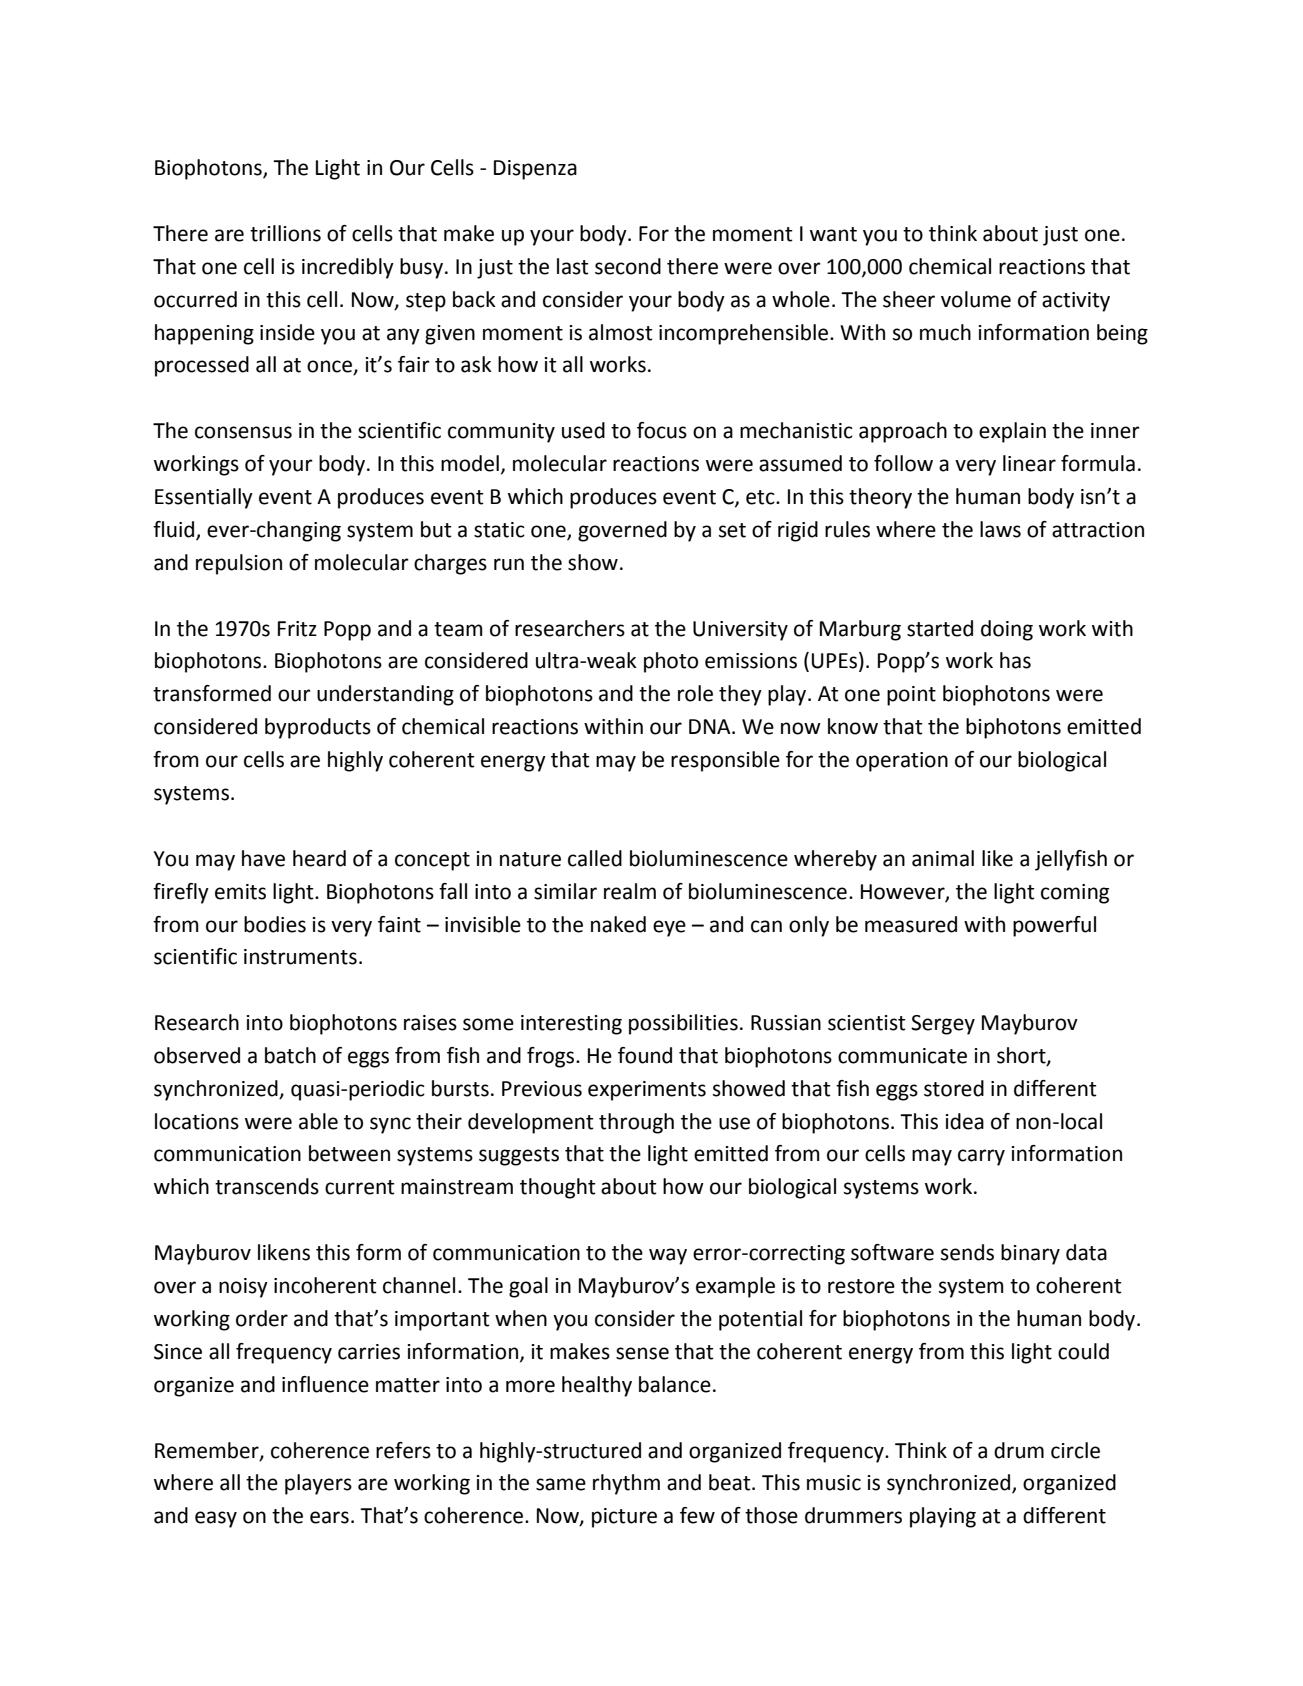 The image size is (1303, 1686). What do you see at coordinates (595, 858) in the document?
I see `called` at bounding box center [595, 858].
